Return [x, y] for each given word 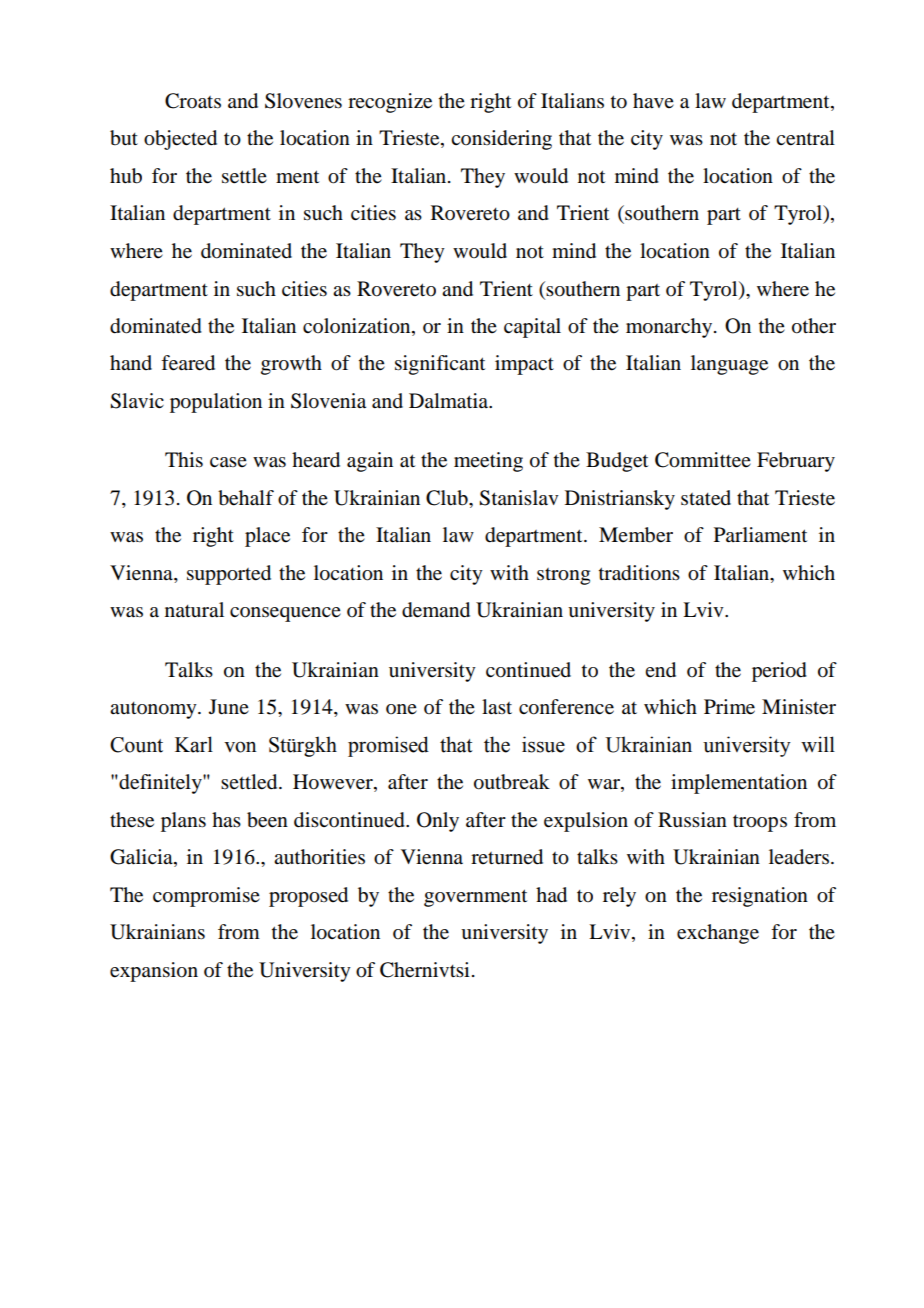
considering [501, 140]
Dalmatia [450, 401]
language [729, 365]
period [779, 672]
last [497, 706]
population [216, 403]
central [805, 138]
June [229, 707]
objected [180, 140]
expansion [154, 972]
